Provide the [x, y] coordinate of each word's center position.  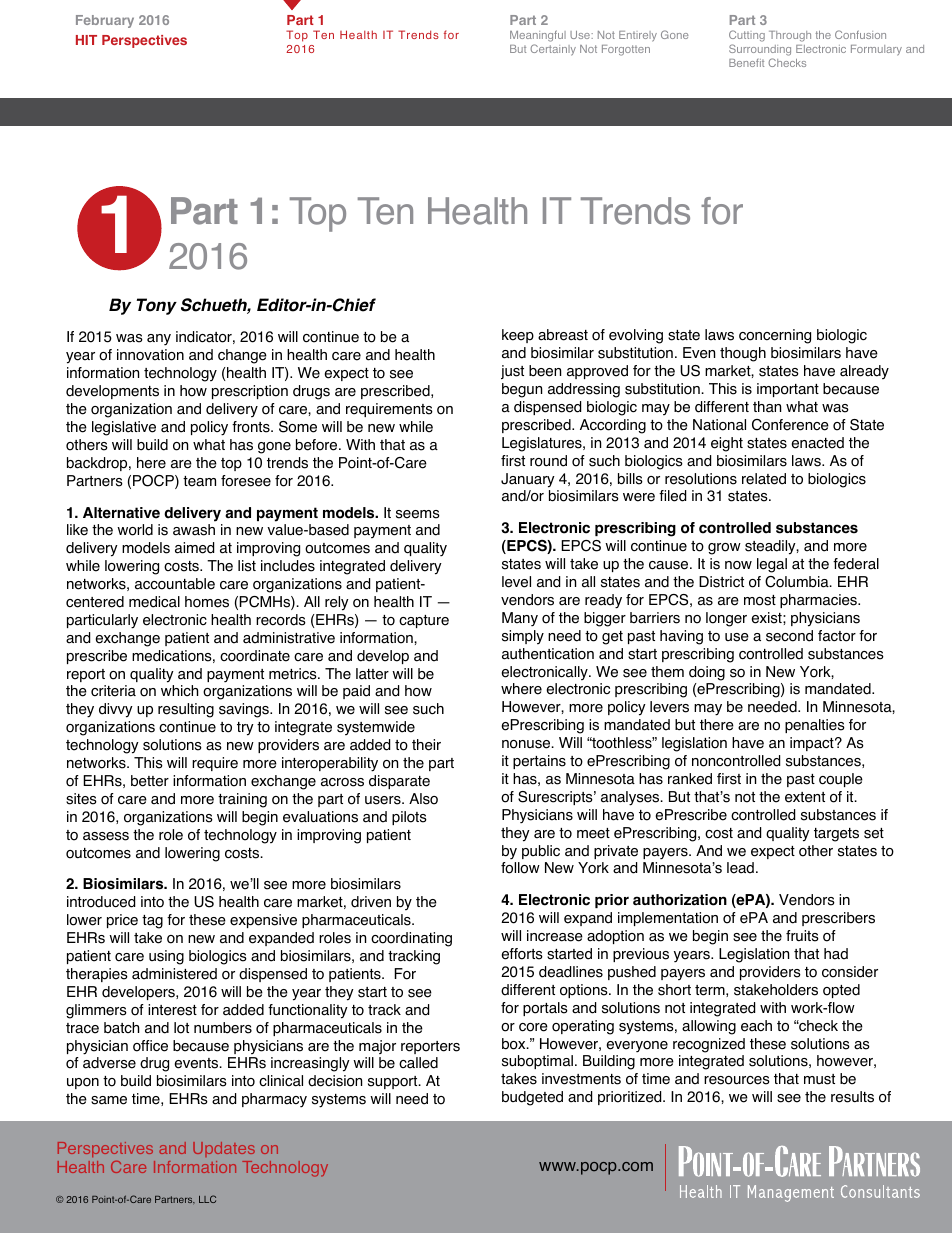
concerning [775, 336]
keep [518, 336]
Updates [224, 1149]
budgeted [532, 1098]
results [852, 1097]
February [105, 21]
